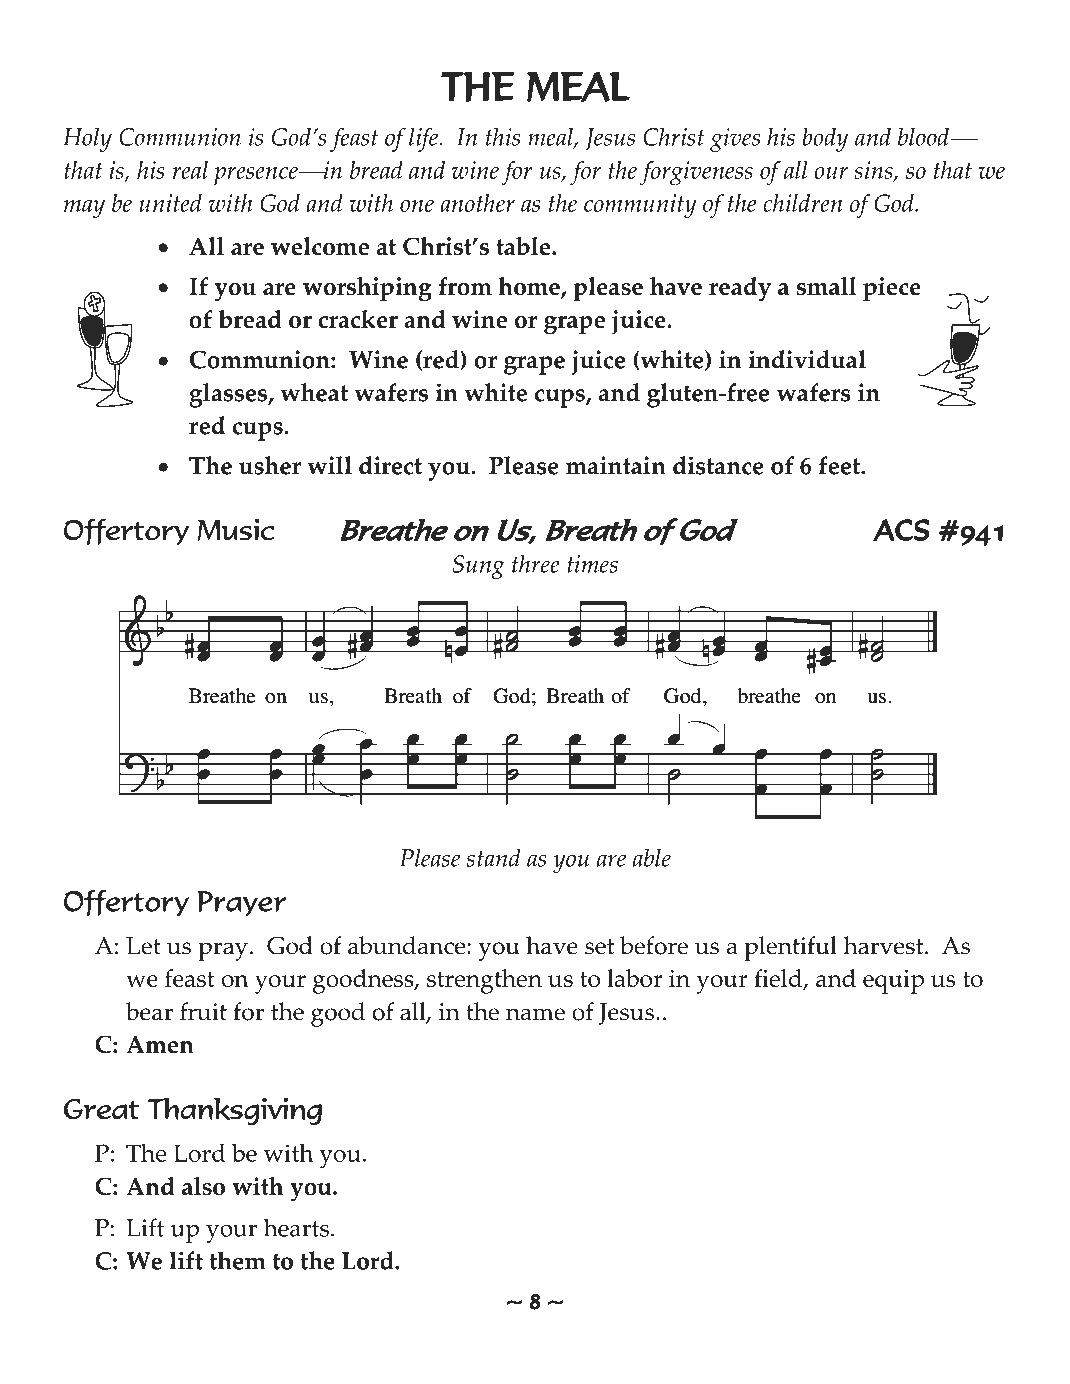 The image size is (1070, 1384). What do you see at coordinates (236, 529) in the document?
I see `Music` at bounding box center [236, 529].
